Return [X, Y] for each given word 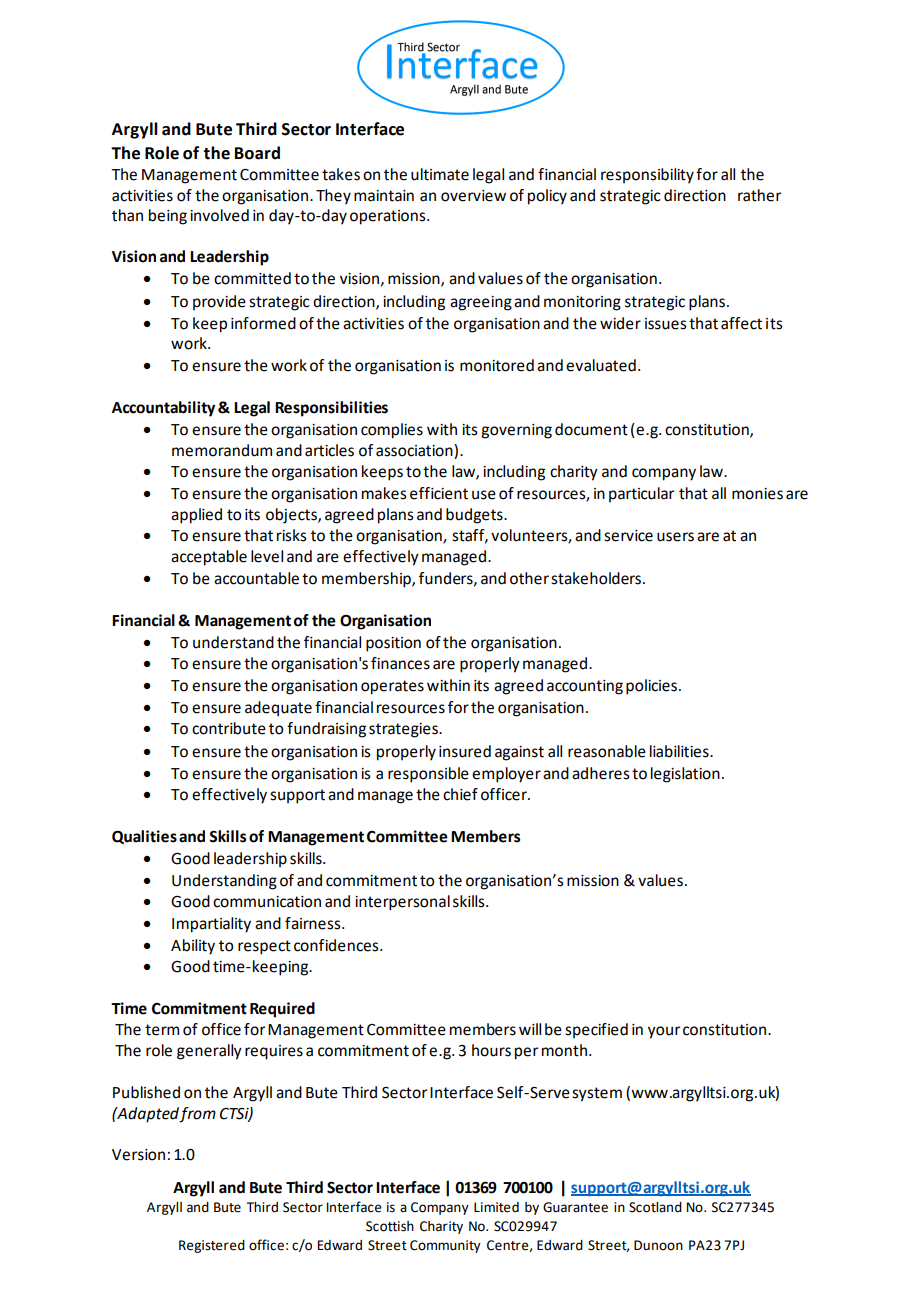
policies [653, 687]
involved [219, 215]
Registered [212, 1246]
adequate [278, 709]
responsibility [647, 176]
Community [445, 1246]
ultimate [440, 174]
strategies [404, 730]
